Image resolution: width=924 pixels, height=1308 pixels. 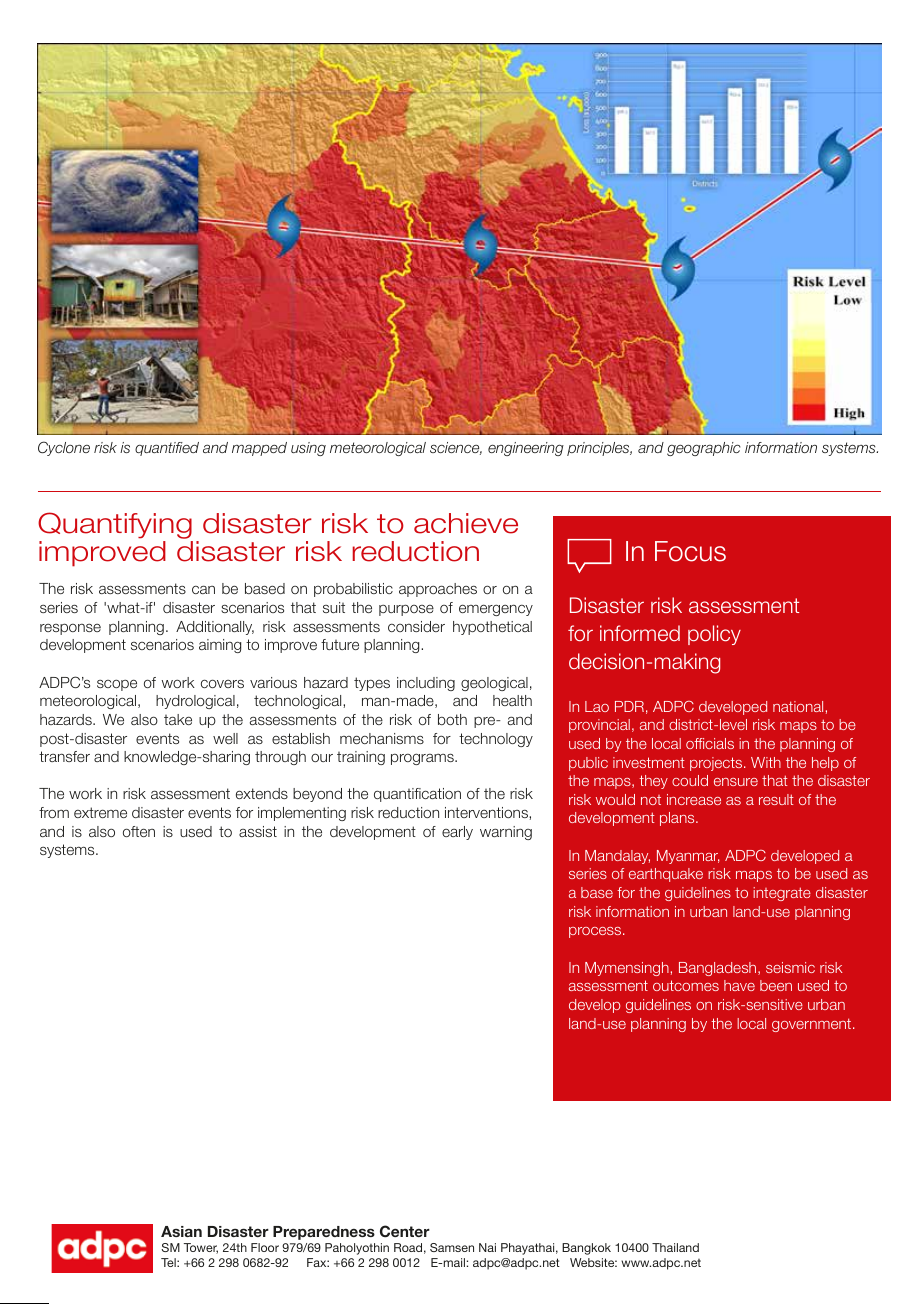 What do you see at coordinates (405, 1231) in the screenshot?
I see `Center` at bounding box center [405, 1231].
